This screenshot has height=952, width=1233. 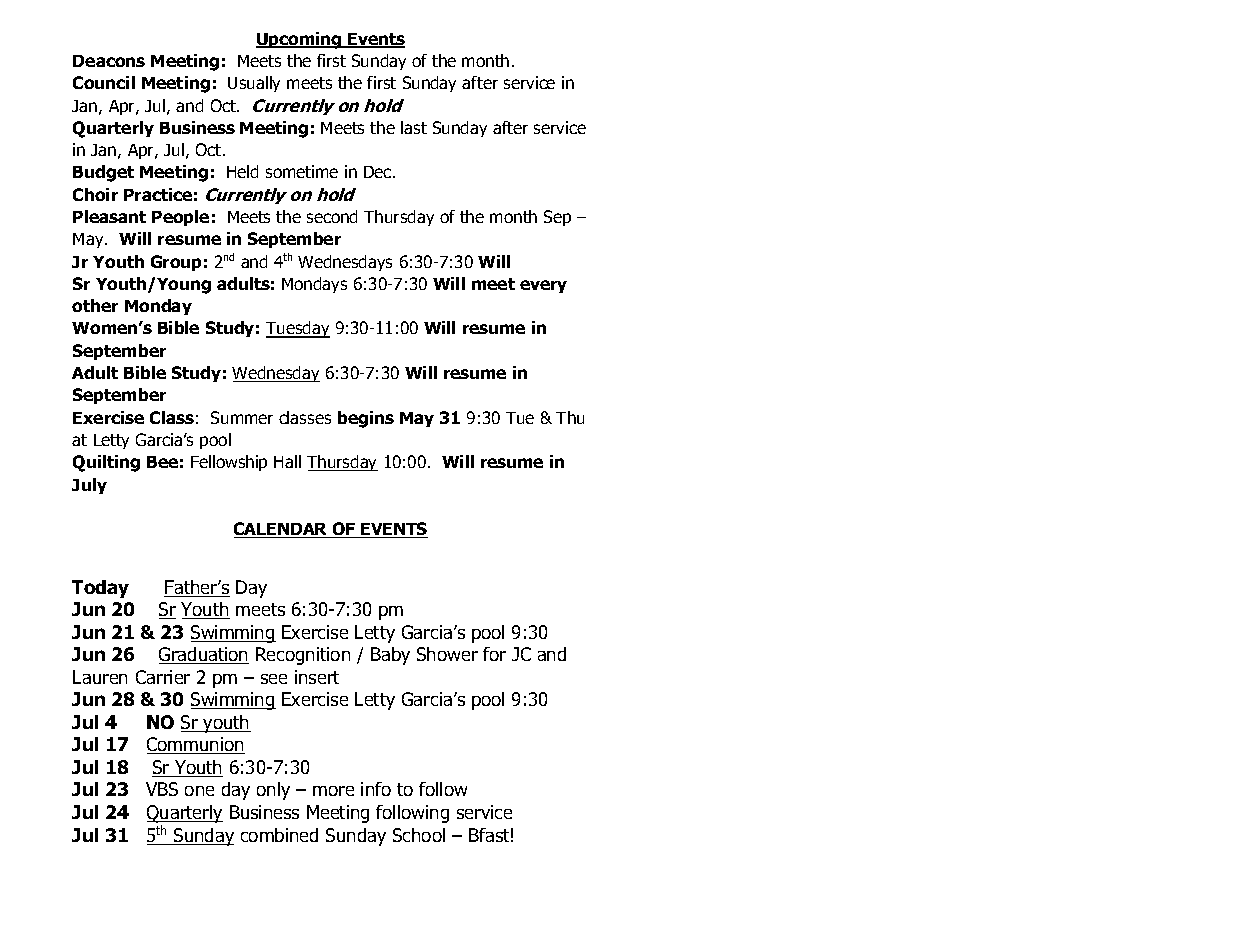 I want to click on begins, so click(x=366, y=419).
